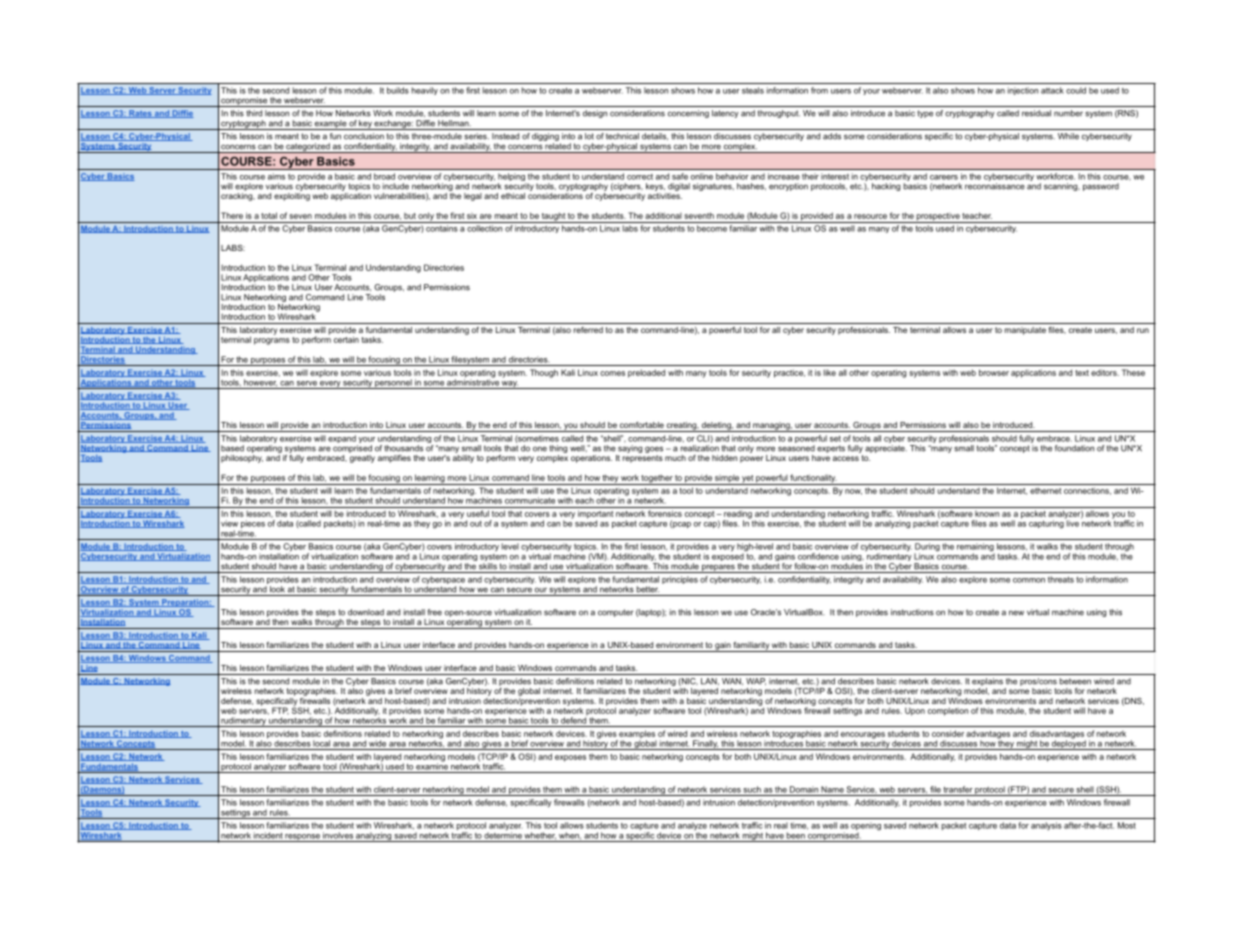 The image size is (1233, 952). What do you see at coordinates (595, 114) in the screenshot?
I see `design` at bounding box center [595, 114].
